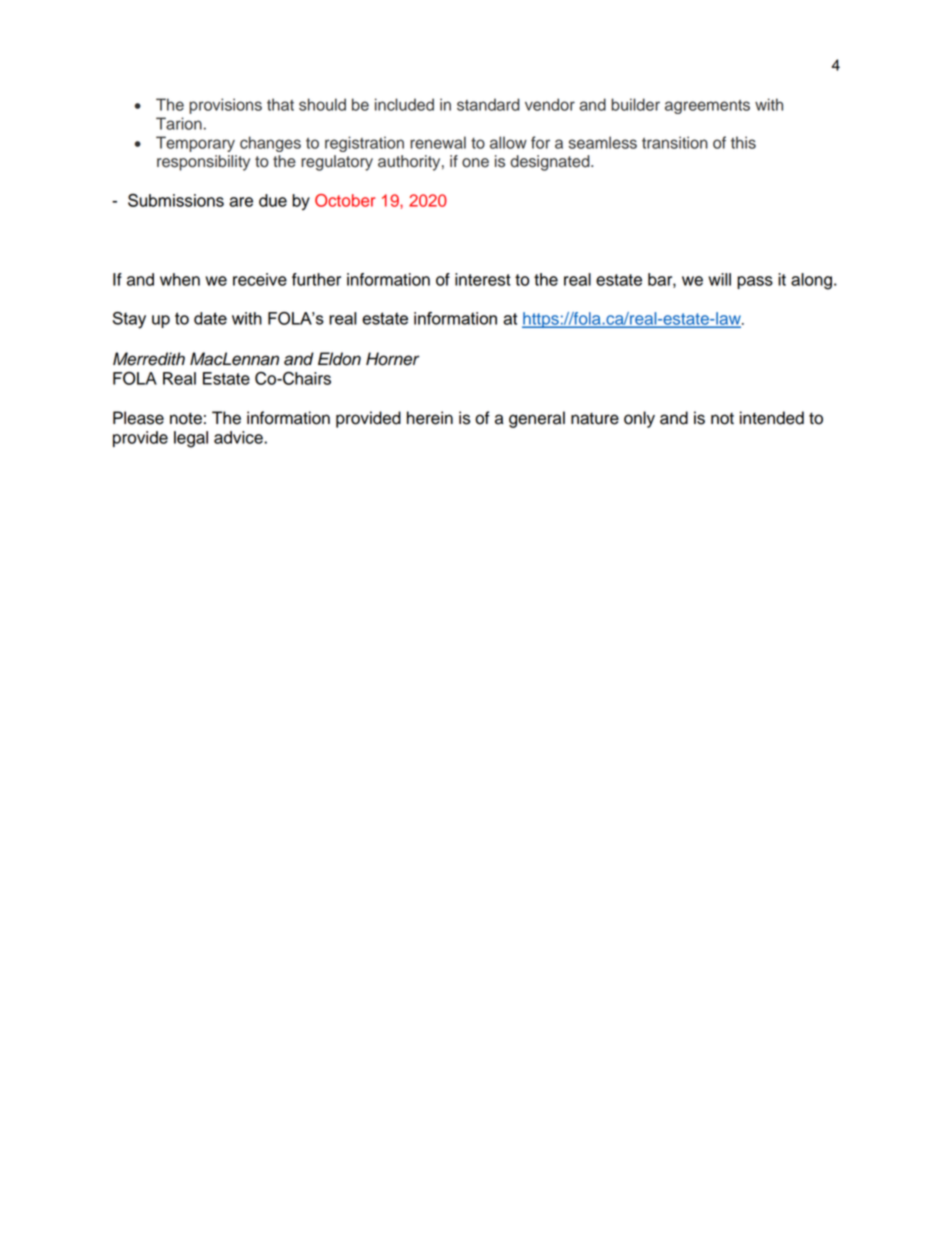 This page has width=952, height=1233. What do you see at coordinates (430, 418) in the page?
I see `herein` at bounding box center [430, 418].
